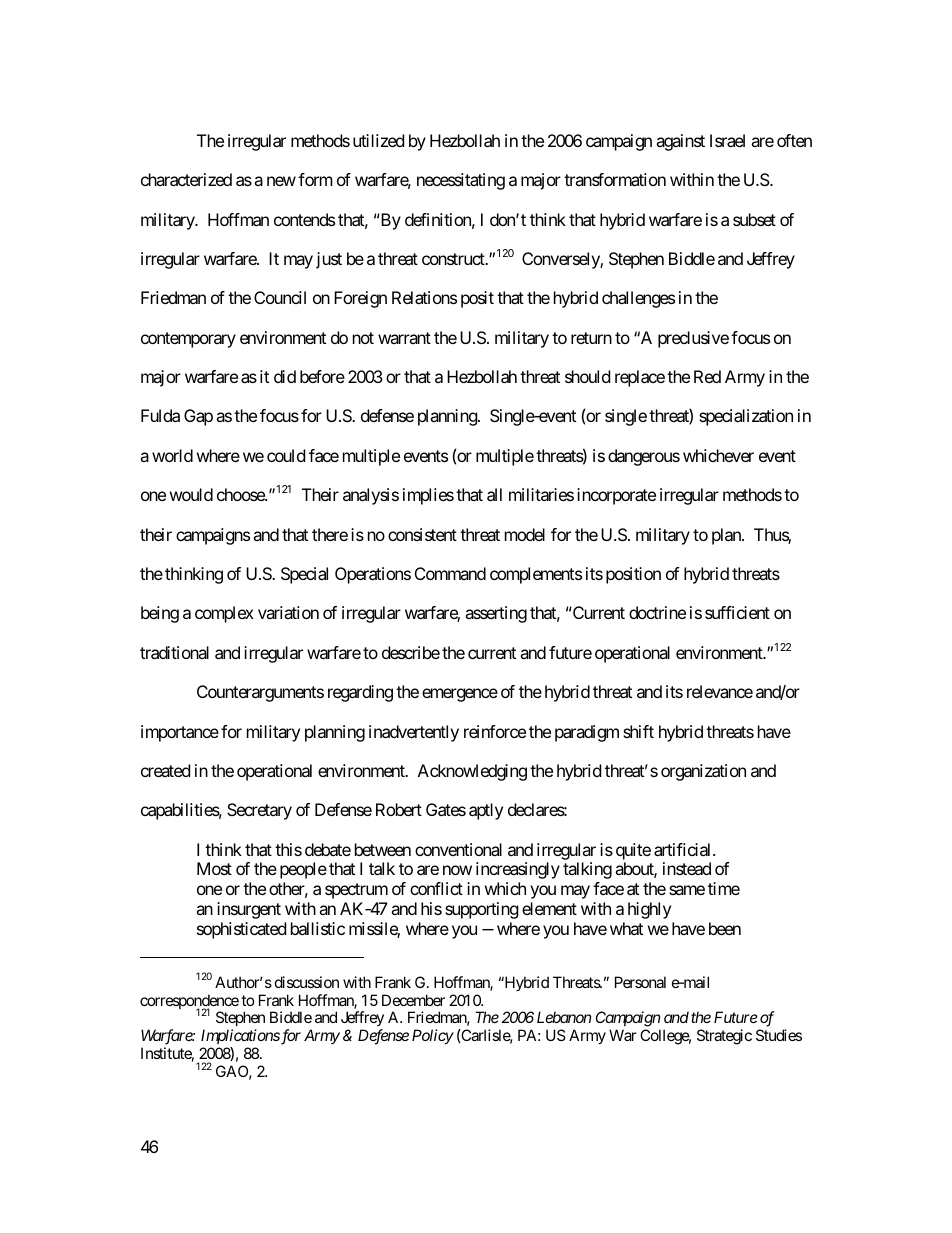 The width and height of the document is (952, 1233). Describe the element at coordinates (285, 376) in the document. I see `did` at that location.
